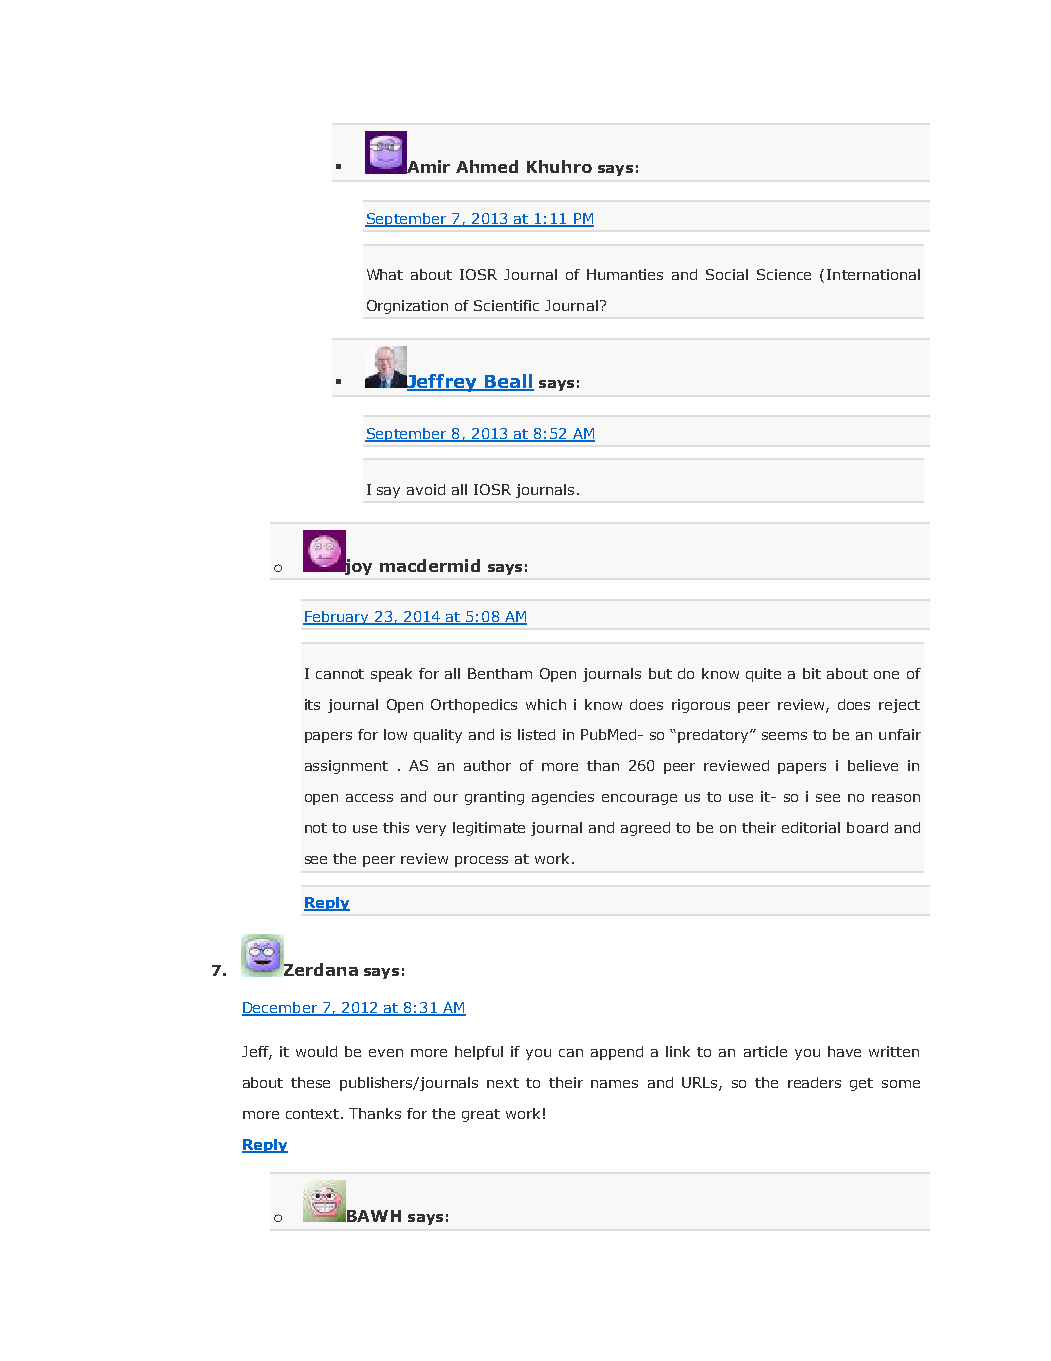 The width and height of the screenshot is (1051, 1361). What do you see at coordinates (487, 166) in the screenshot?
I see `Ahmed` at bounding box center [487, 166].
